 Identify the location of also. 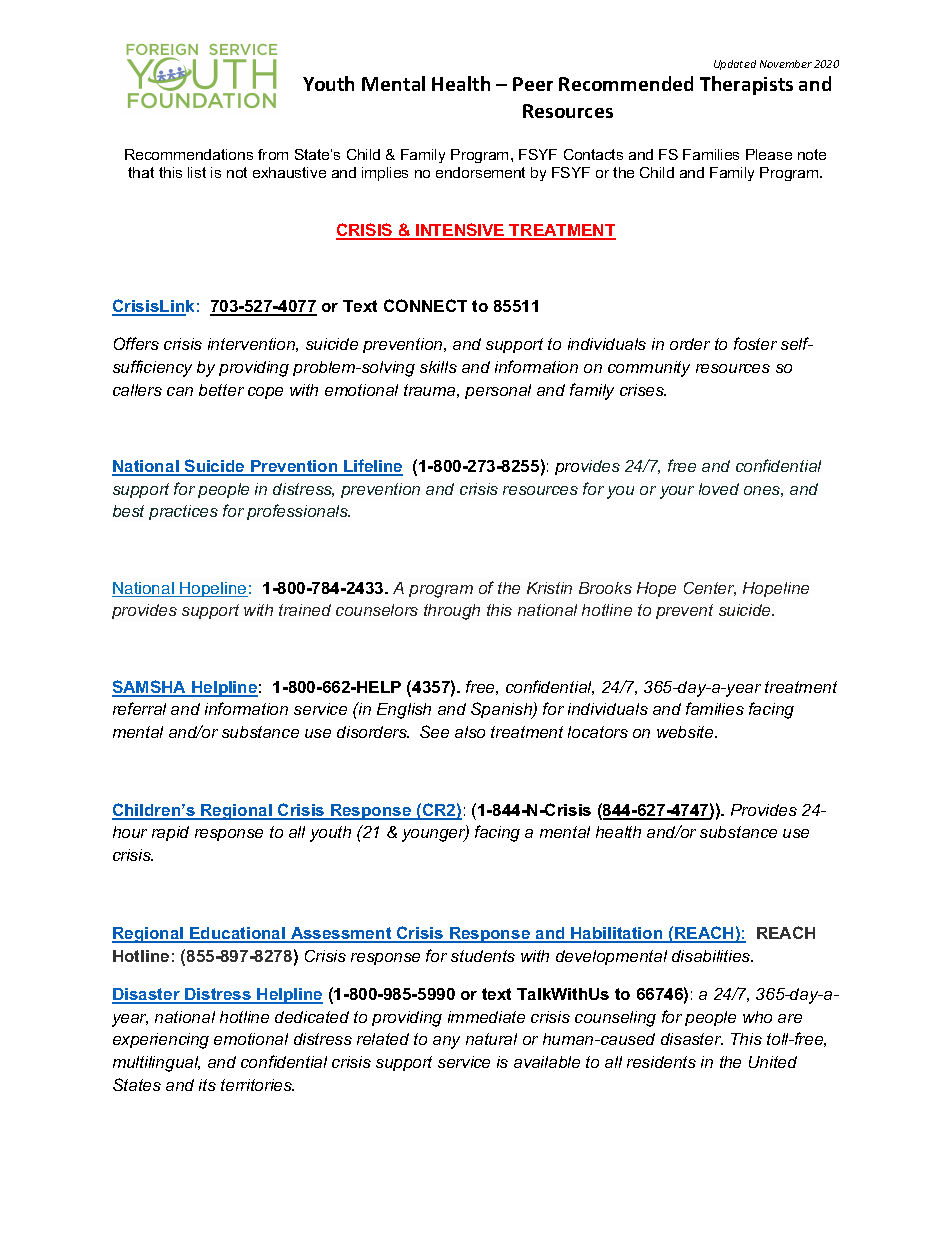
(470, 732).
